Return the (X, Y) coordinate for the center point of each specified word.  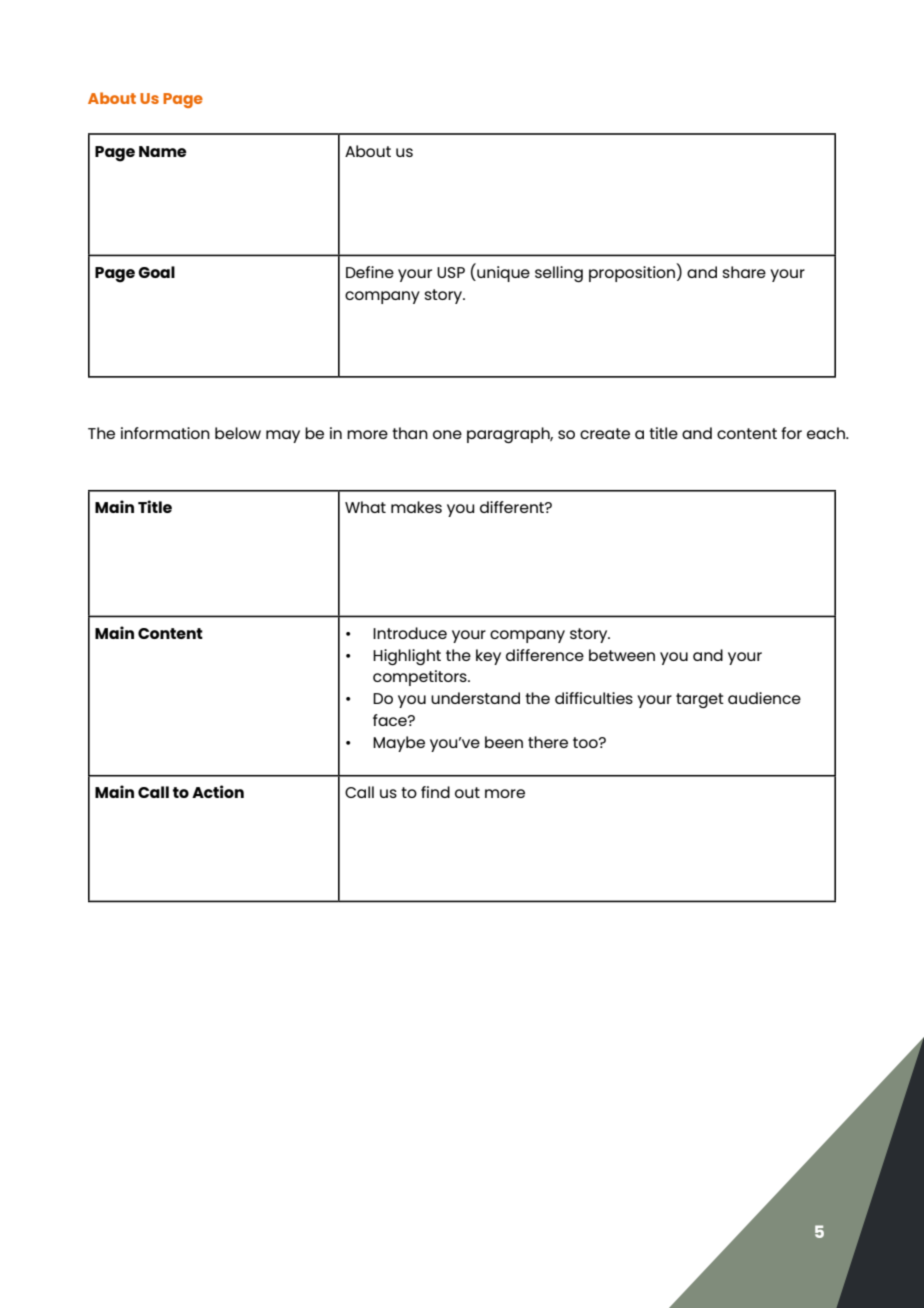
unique (502, 273)
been (504, 742)
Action (218, 791)
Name (163, 151)
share (744, 272)
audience (764, 698)
